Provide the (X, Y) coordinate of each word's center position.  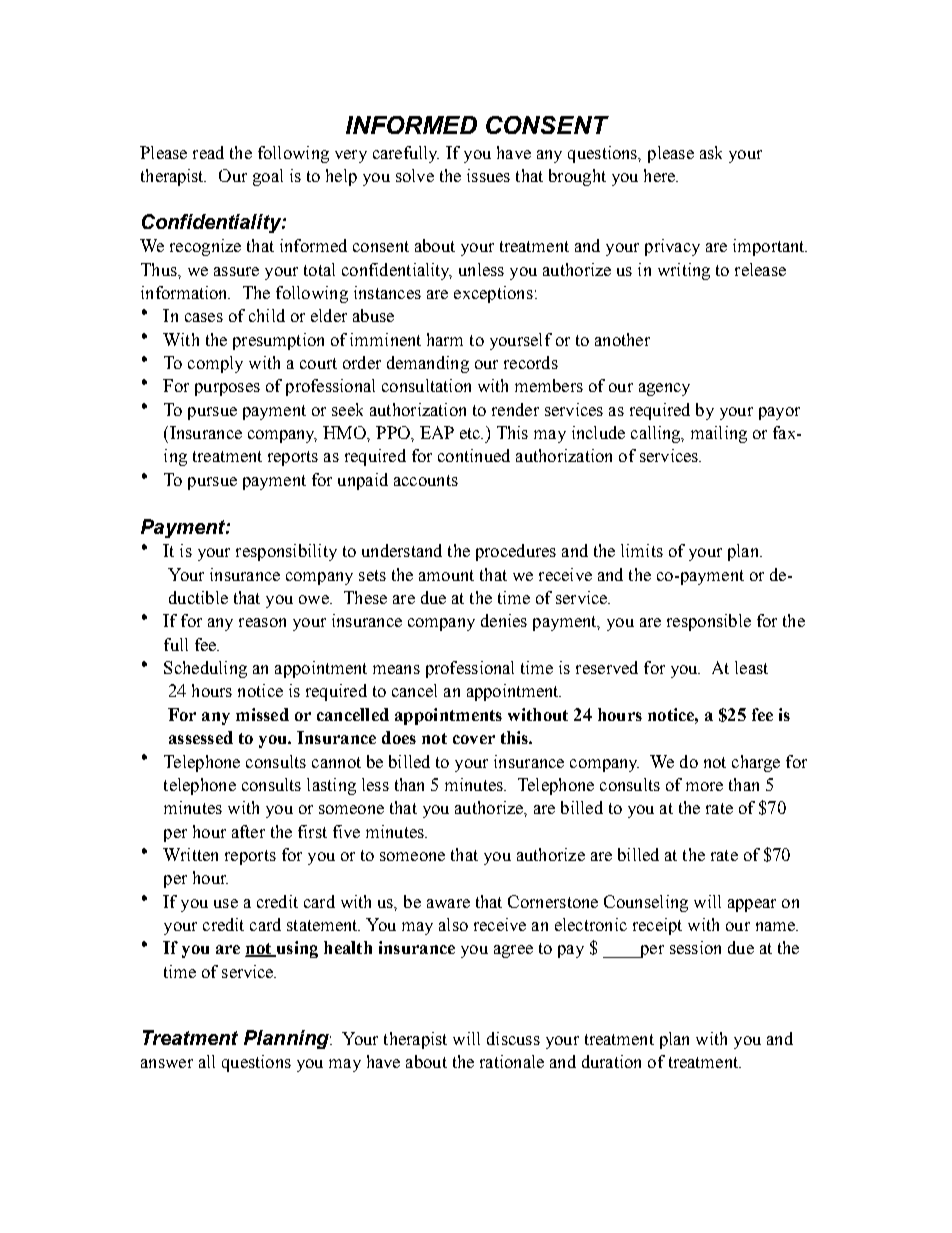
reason (262, 622)
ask (711, 152)
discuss (513, 1038)
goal (268, 177)
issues (488, 175)
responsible (709, 622)
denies (504, 620)
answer (167, 1063)
